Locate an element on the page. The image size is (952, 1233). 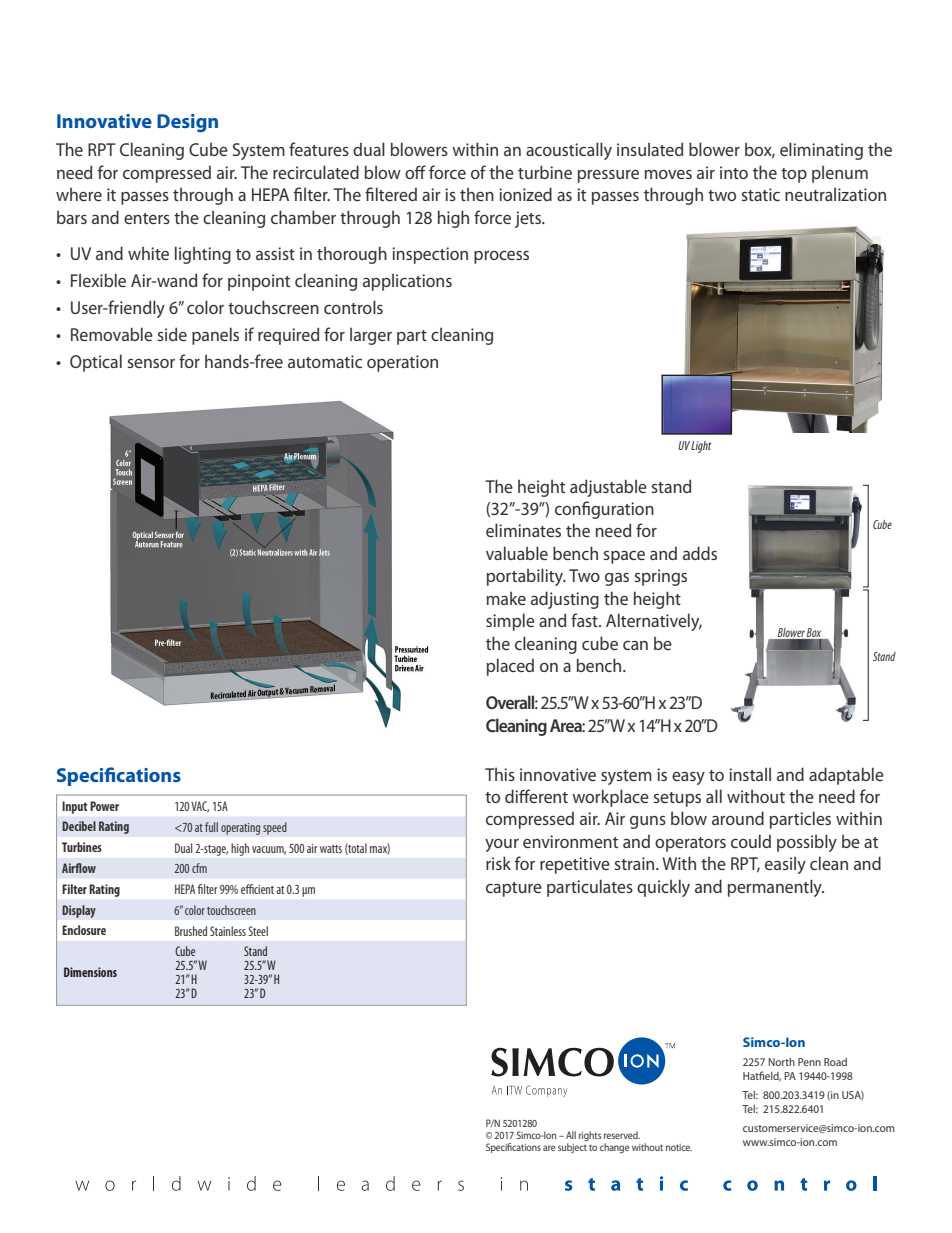
This is located at coordinates (500, 774).
